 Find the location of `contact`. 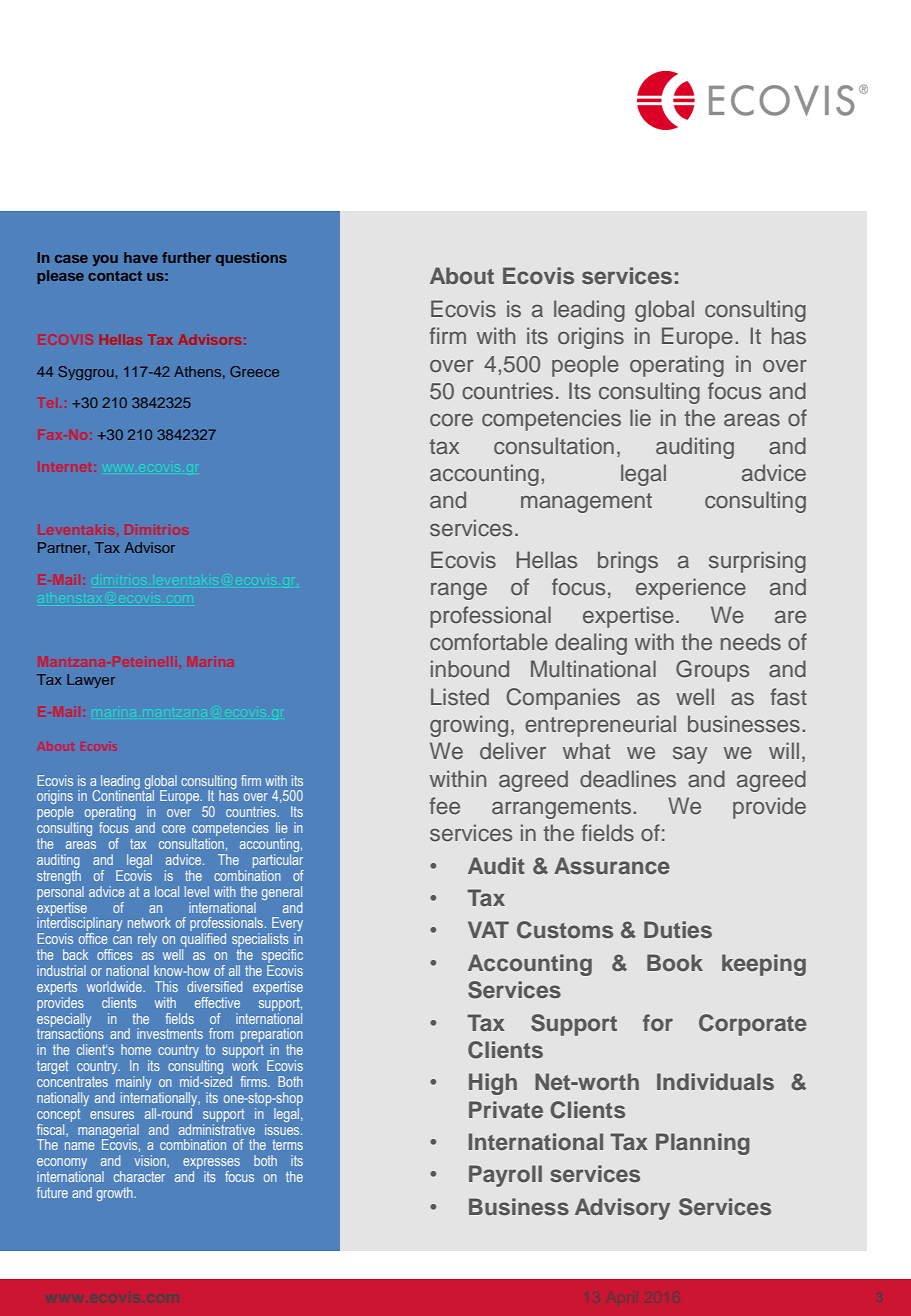

contact is located at coordinates (115, 276).
